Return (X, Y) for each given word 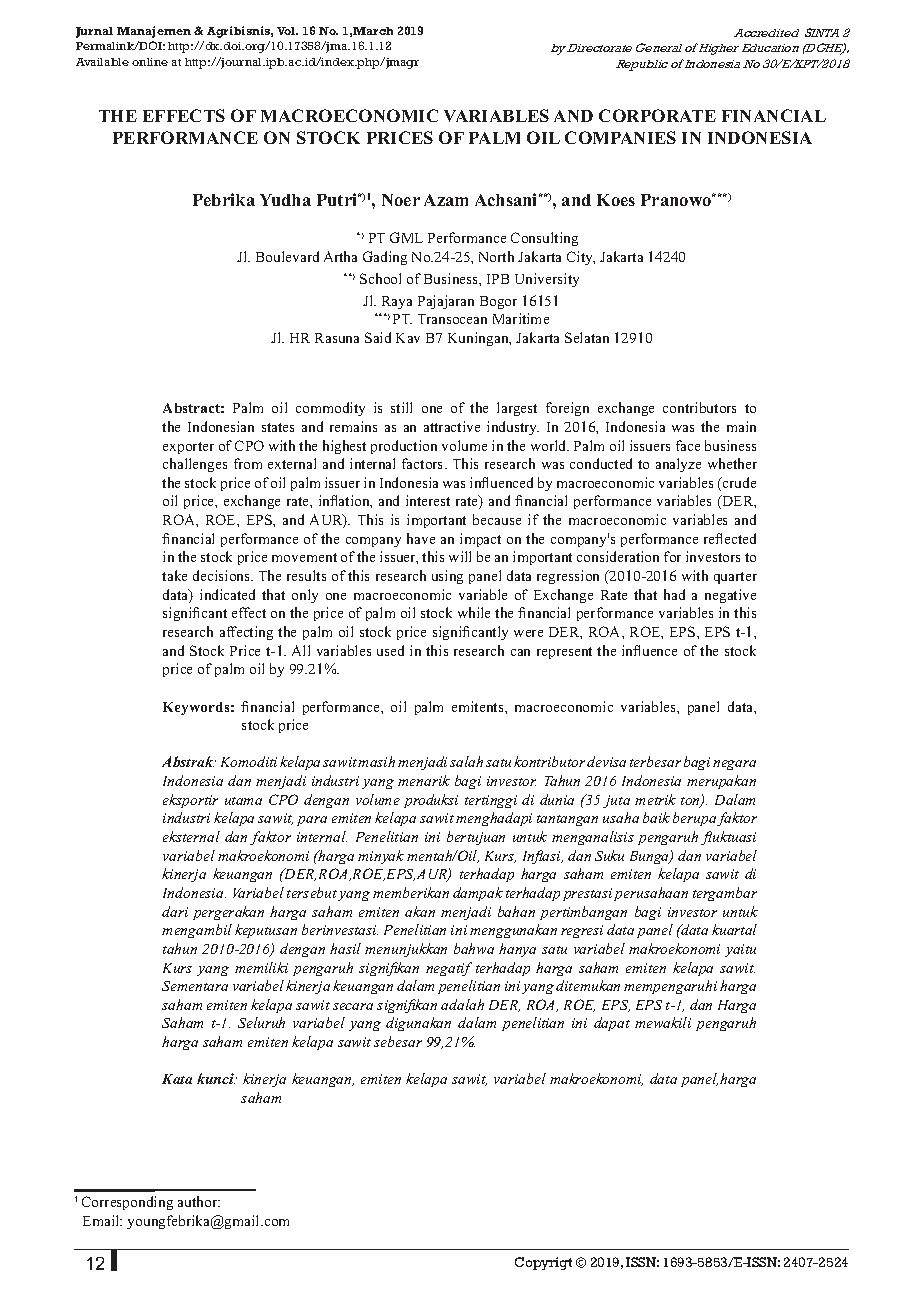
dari (175, 911)
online (150, 62)
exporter (188, 448)
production (404, 447)
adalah (462, 1004)
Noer (401, 200)
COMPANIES (620, 137)
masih (376, 761)
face (688, 445)
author (199, 1201)
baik (656, 817)
